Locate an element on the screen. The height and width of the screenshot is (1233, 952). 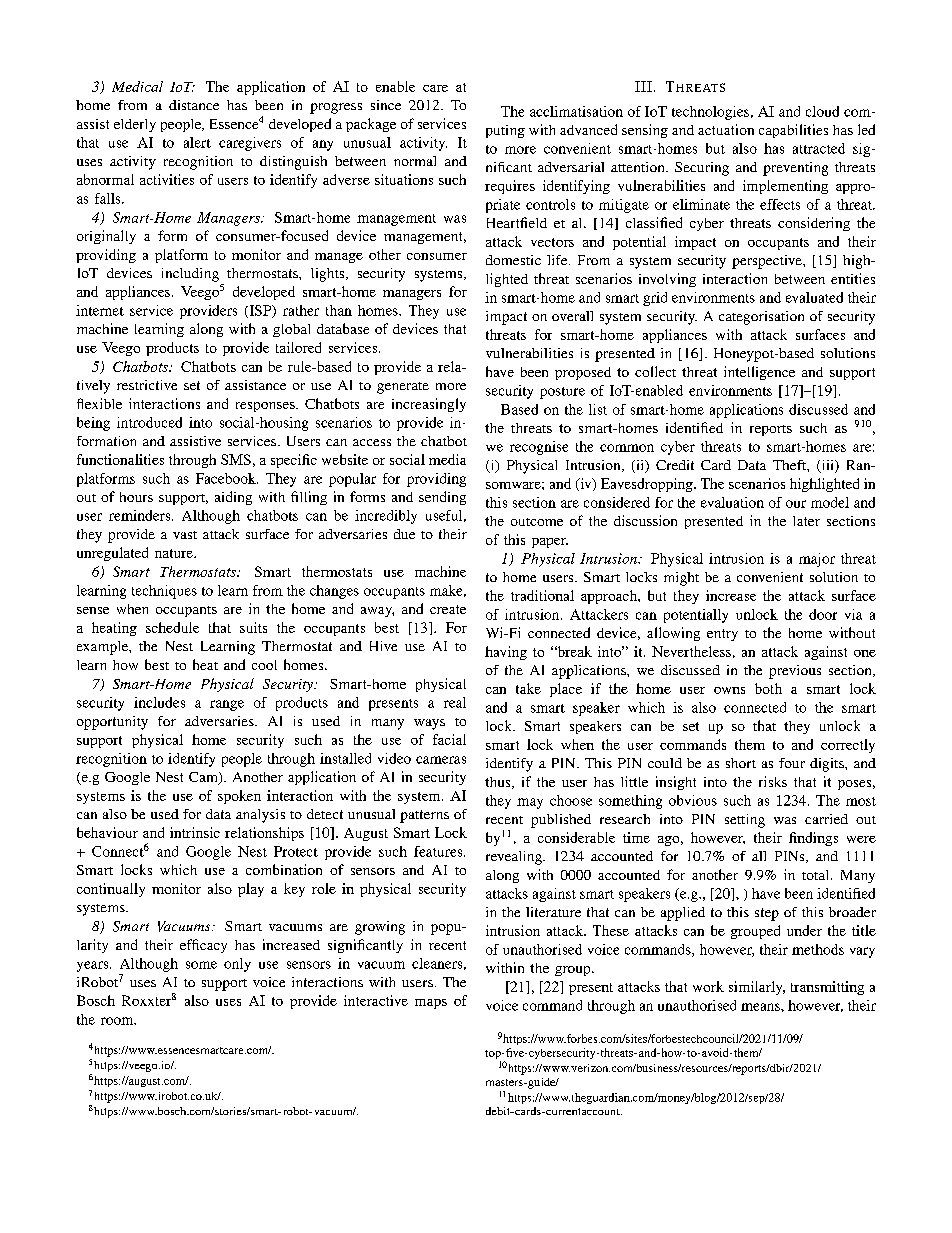
nature is located at coordinates (175, 553).
